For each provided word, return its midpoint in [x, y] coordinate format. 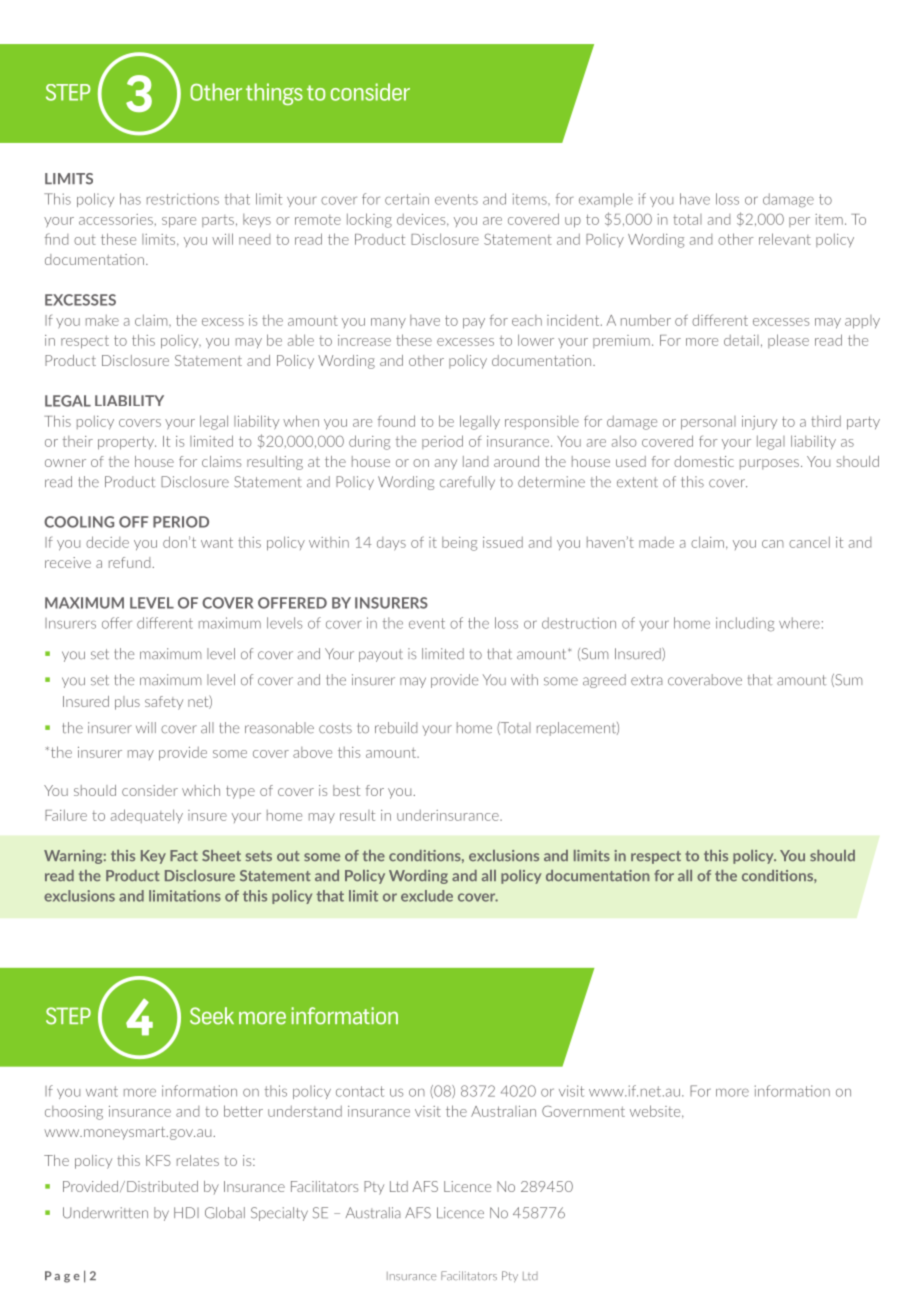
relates [198, 1160]
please [788, 341]
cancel [809, 542]
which [201, 790]
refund [129, 562]
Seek [212, 1016]
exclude [427, 896]
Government [583, 1111]
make [102, 320]
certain [407, 199]
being [459, 544]
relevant [785, 239]
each [527, 320]
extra [647, 680]
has [130, 199]
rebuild [396, 728]
